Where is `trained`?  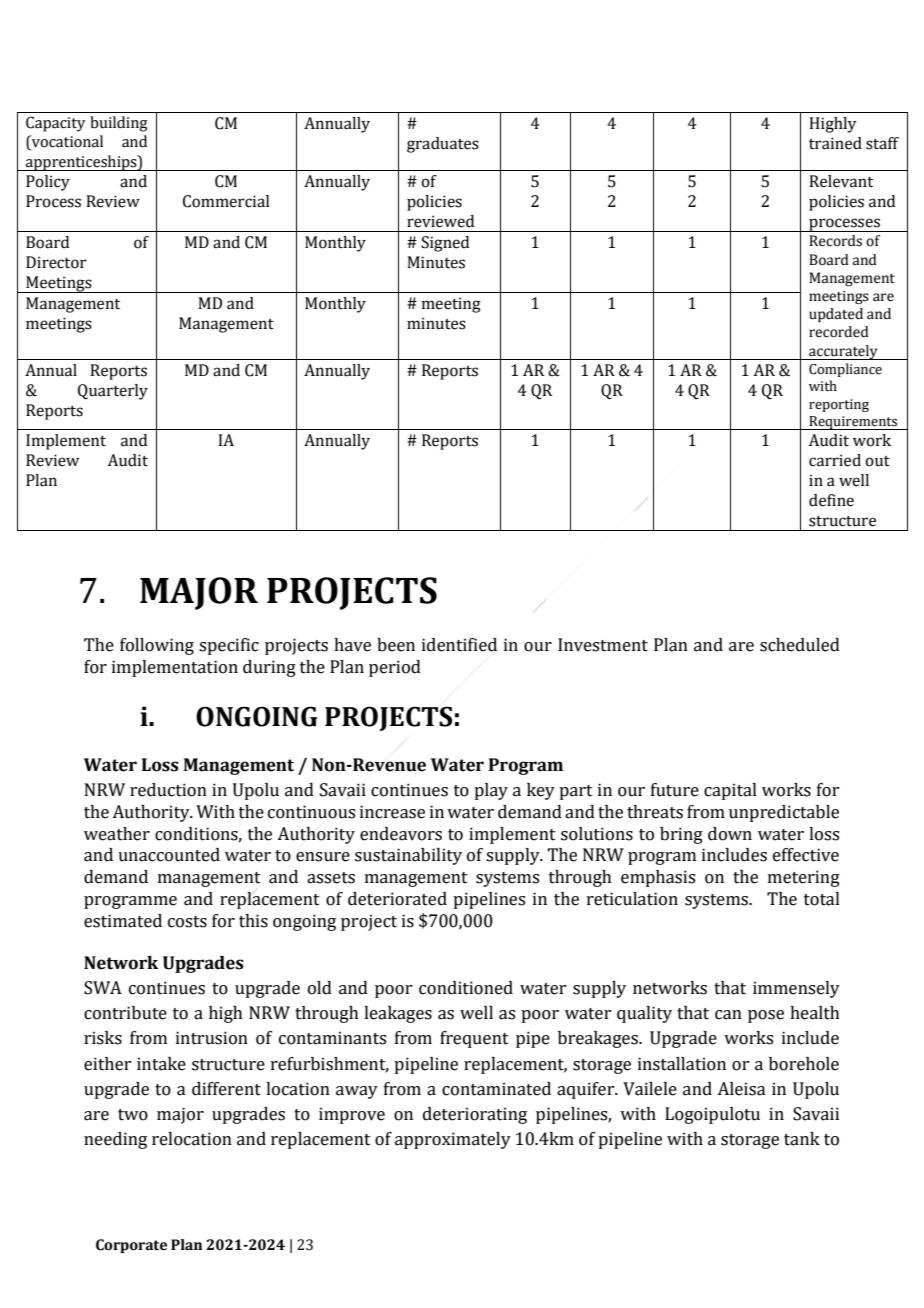 trained is located at coordinates (835, 143).
